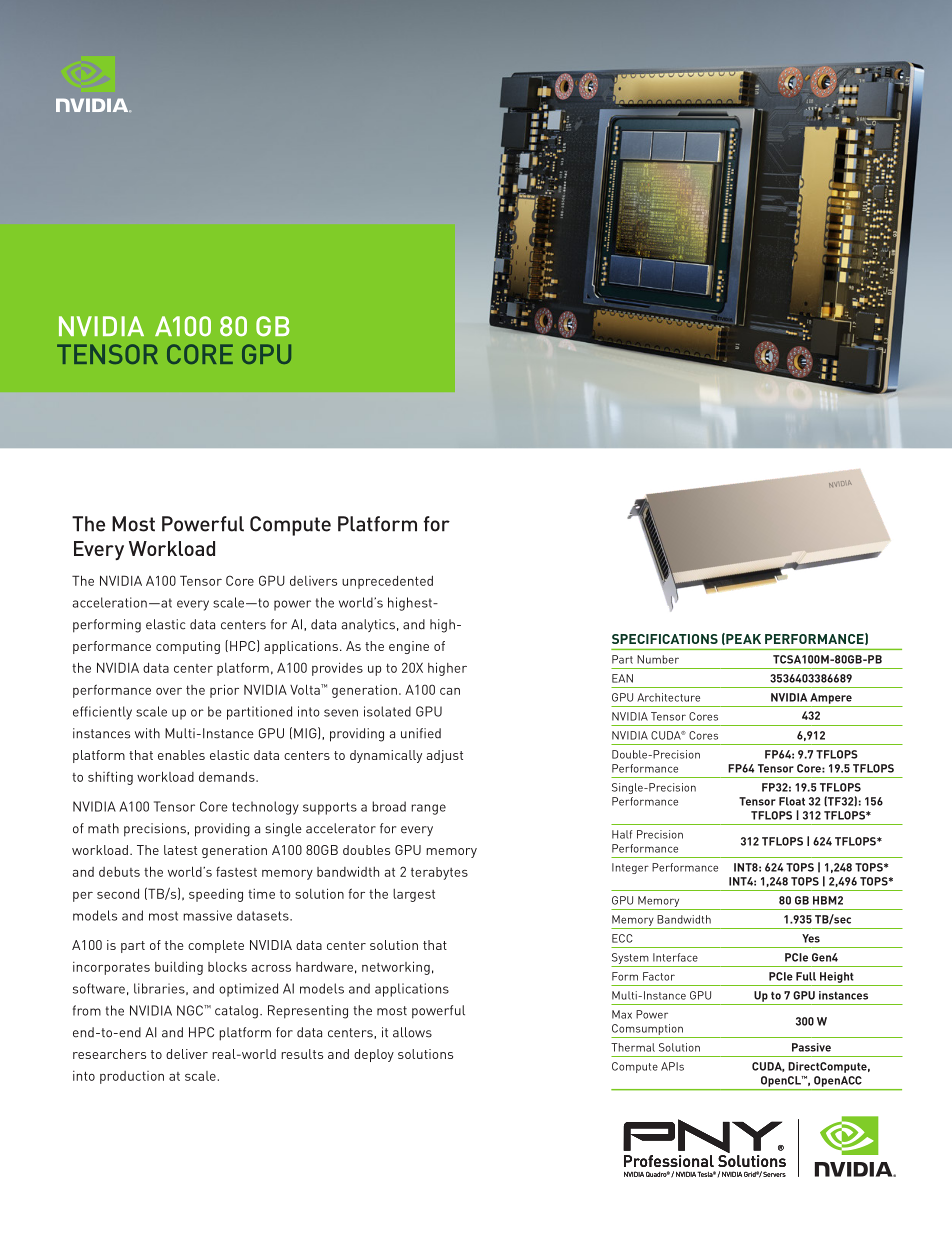  I want to click on Float, so click(792, 801).
